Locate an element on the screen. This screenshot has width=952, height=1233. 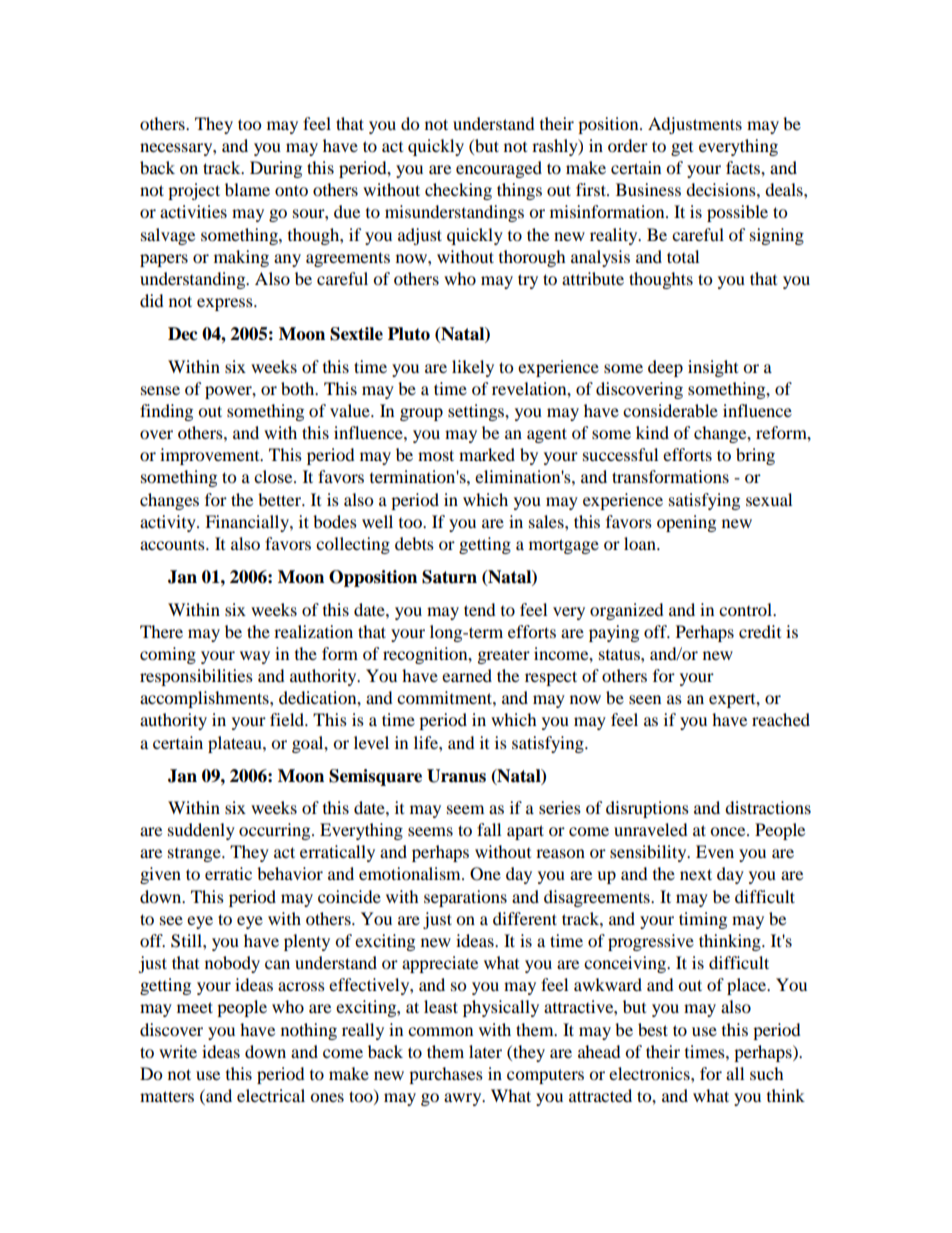
distractions is located at coordinates (768, 807).
